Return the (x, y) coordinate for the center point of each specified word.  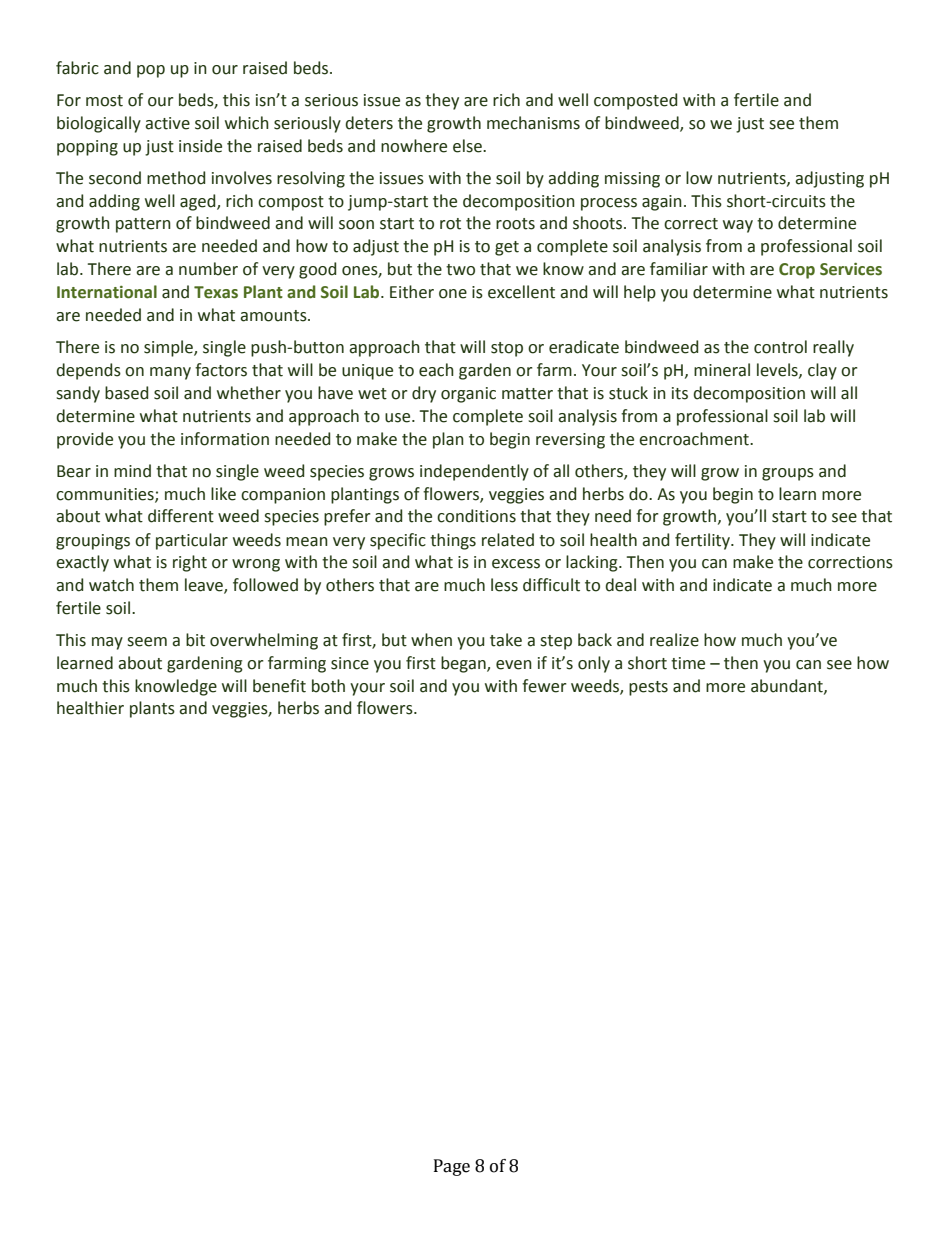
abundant (788, 686)
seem (147, 642)
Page (452, 1167)
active (167, 123)
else (468, 146)
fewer (544, 686)
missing (632, 180)
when (431, 640)
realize (674, 640)
